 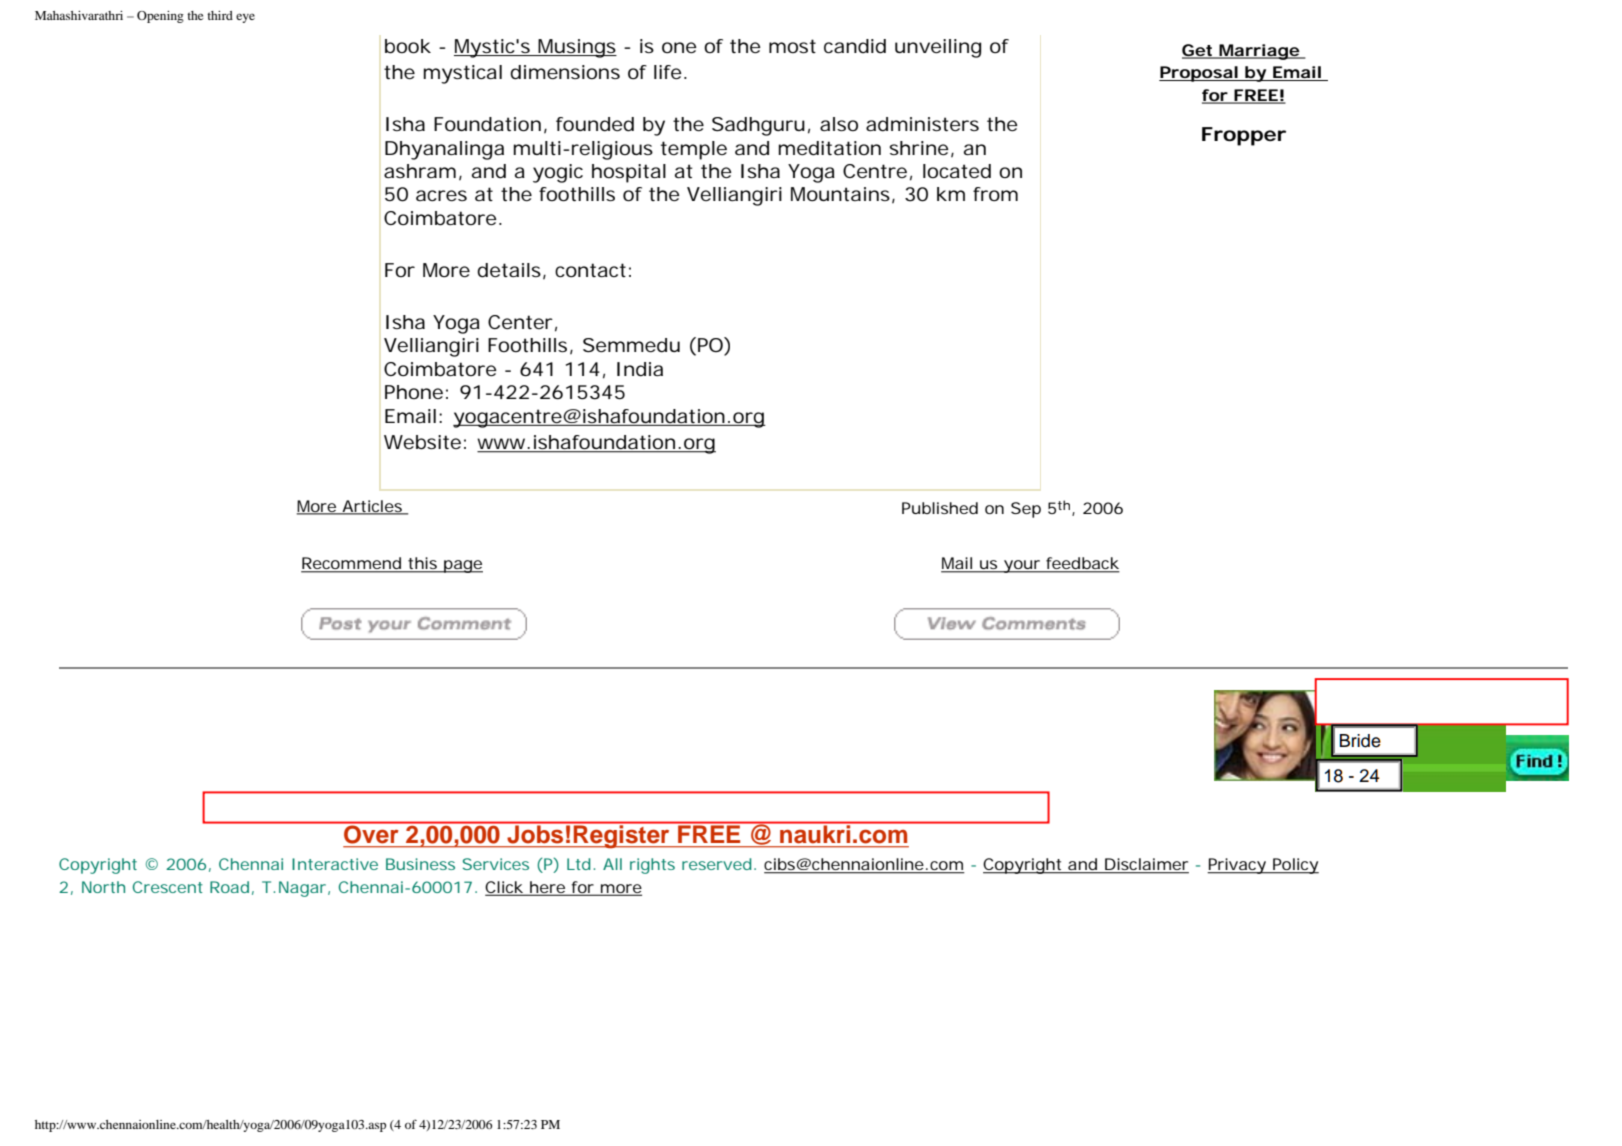 I want to click on page, so click(x=462, y=566).
